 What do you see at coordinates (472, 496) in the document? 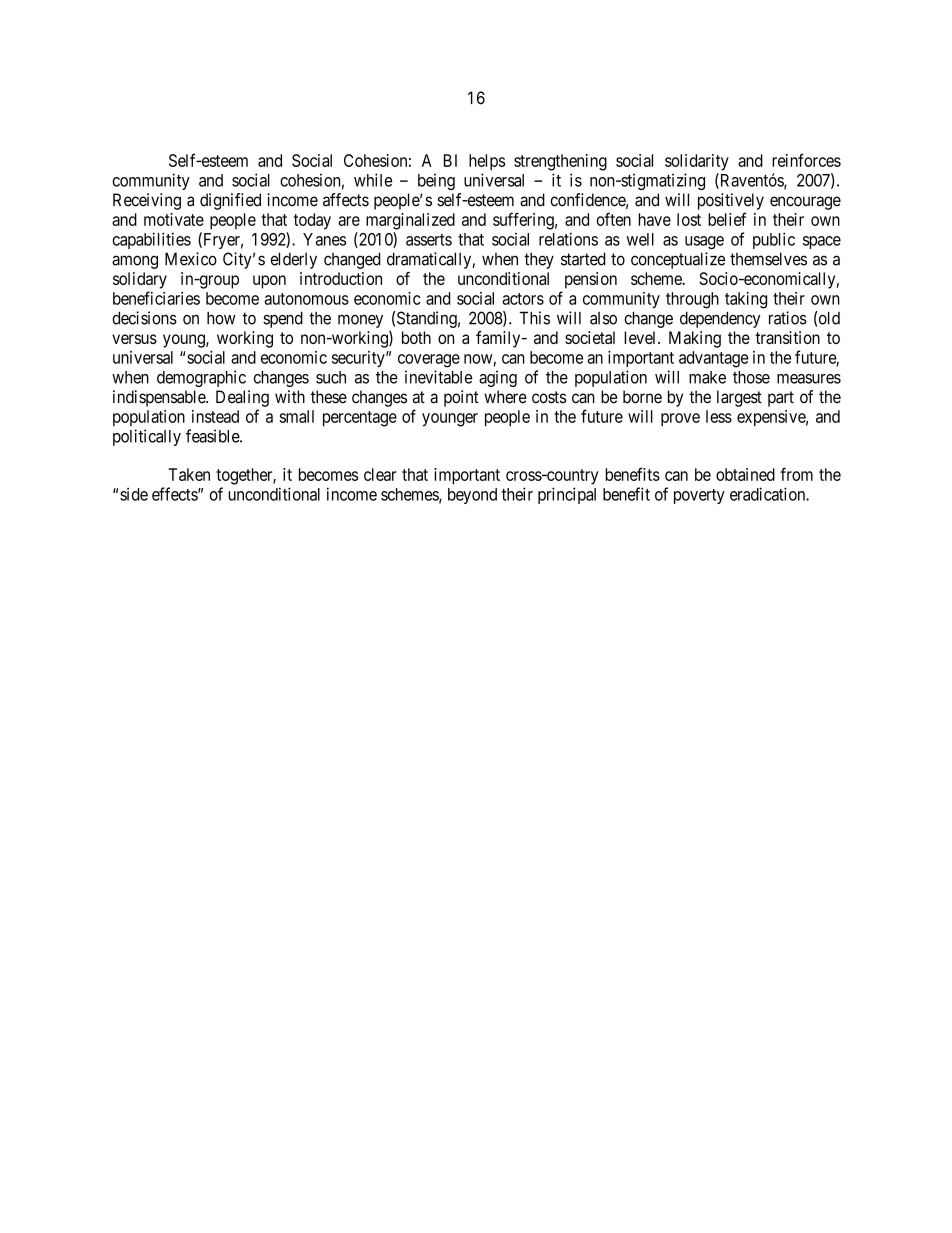
I see `beyond` at bounding box center [472, 496].
